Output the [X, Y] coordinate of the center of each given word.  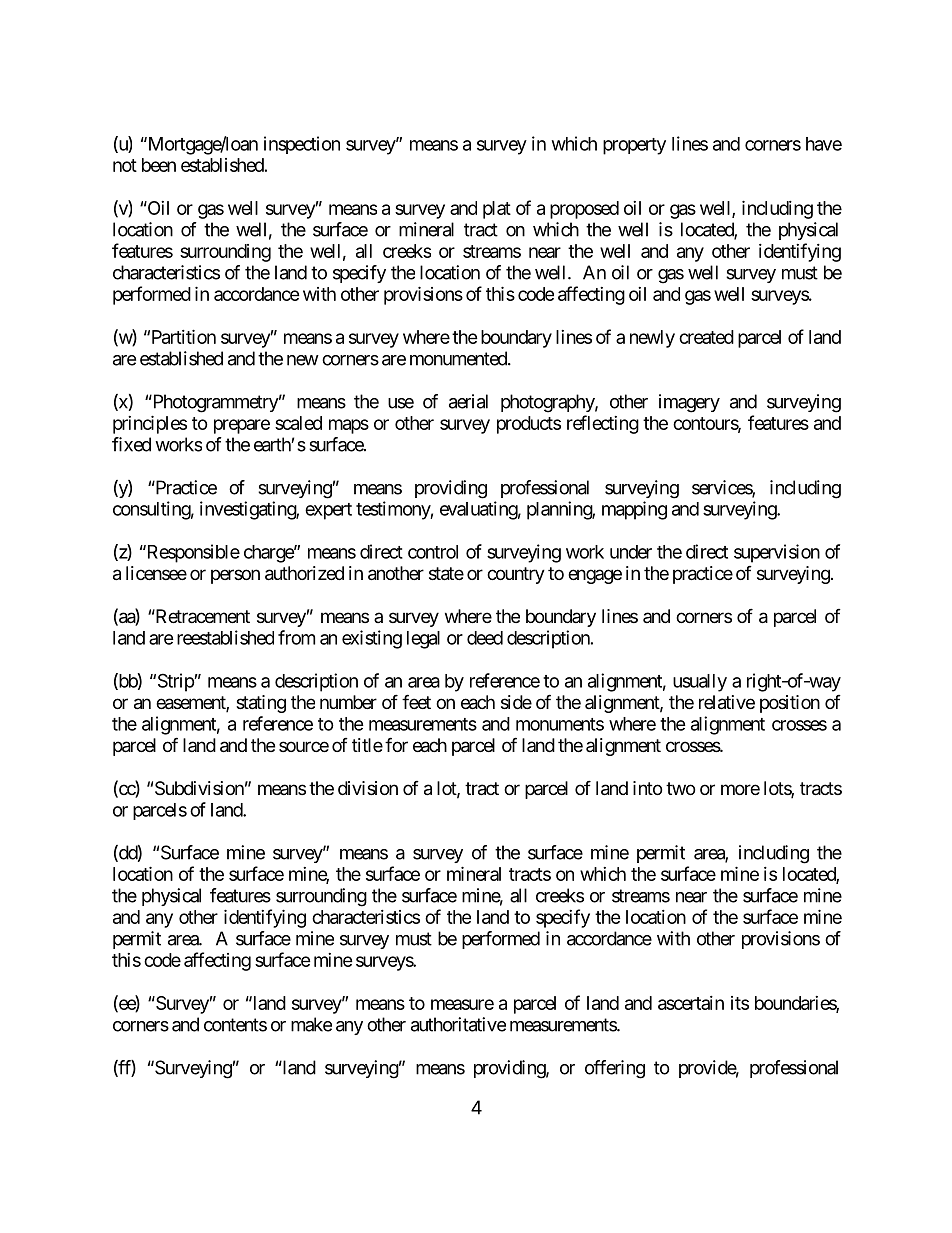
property [634, 146]
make [311, 1024]
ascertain [691, 1003]
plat [497, 210]
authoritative [458, 1024]
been [159, 165]
